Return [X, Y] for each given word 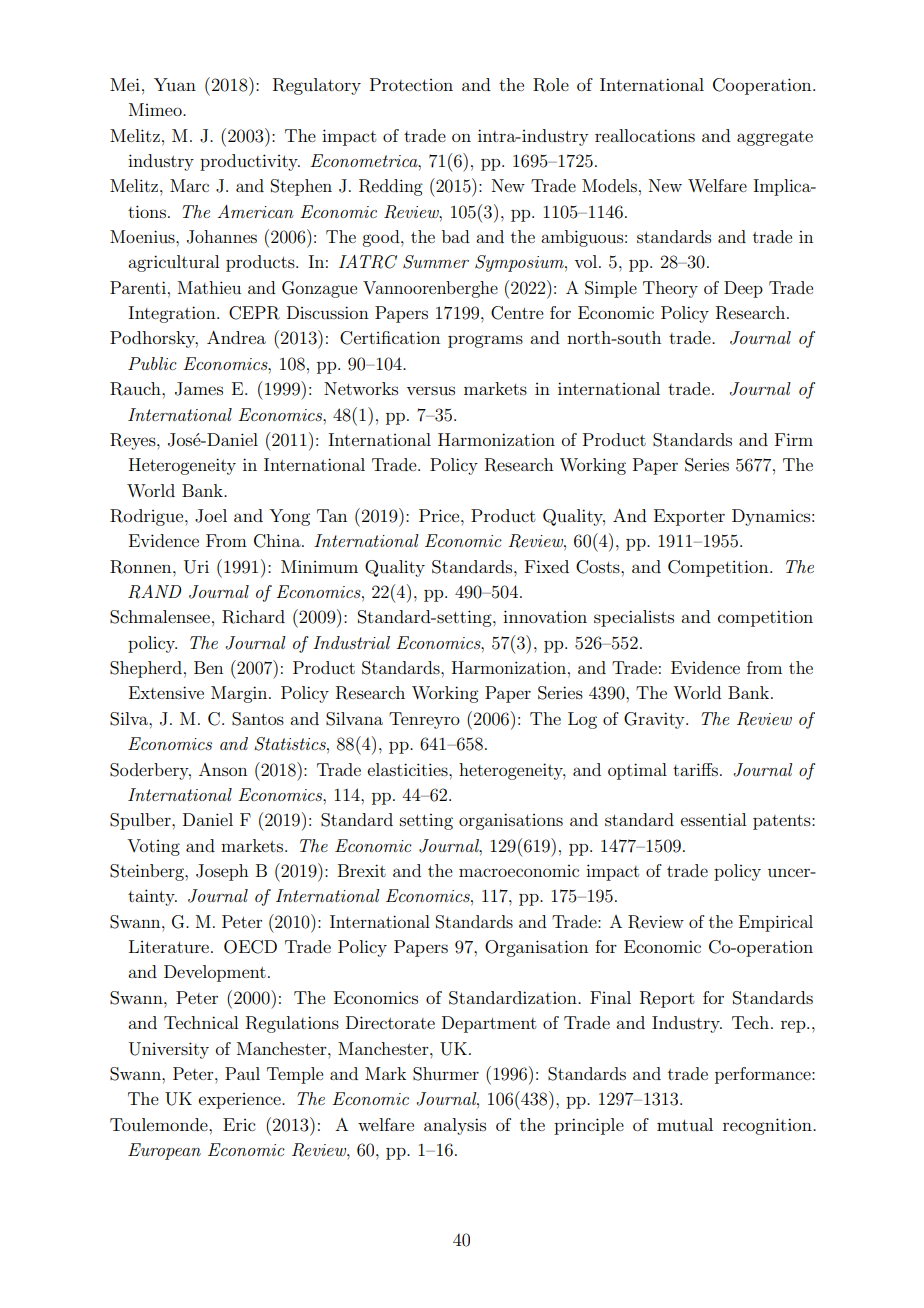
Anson [223, 769]
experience [241, 1101]
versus [430, 390]
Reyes [134, 441]
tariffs [695, 769]
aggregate [775, 138]
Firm [794, 439]
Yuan [175, 84]
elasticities [408, 769]
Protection [411, 84]
